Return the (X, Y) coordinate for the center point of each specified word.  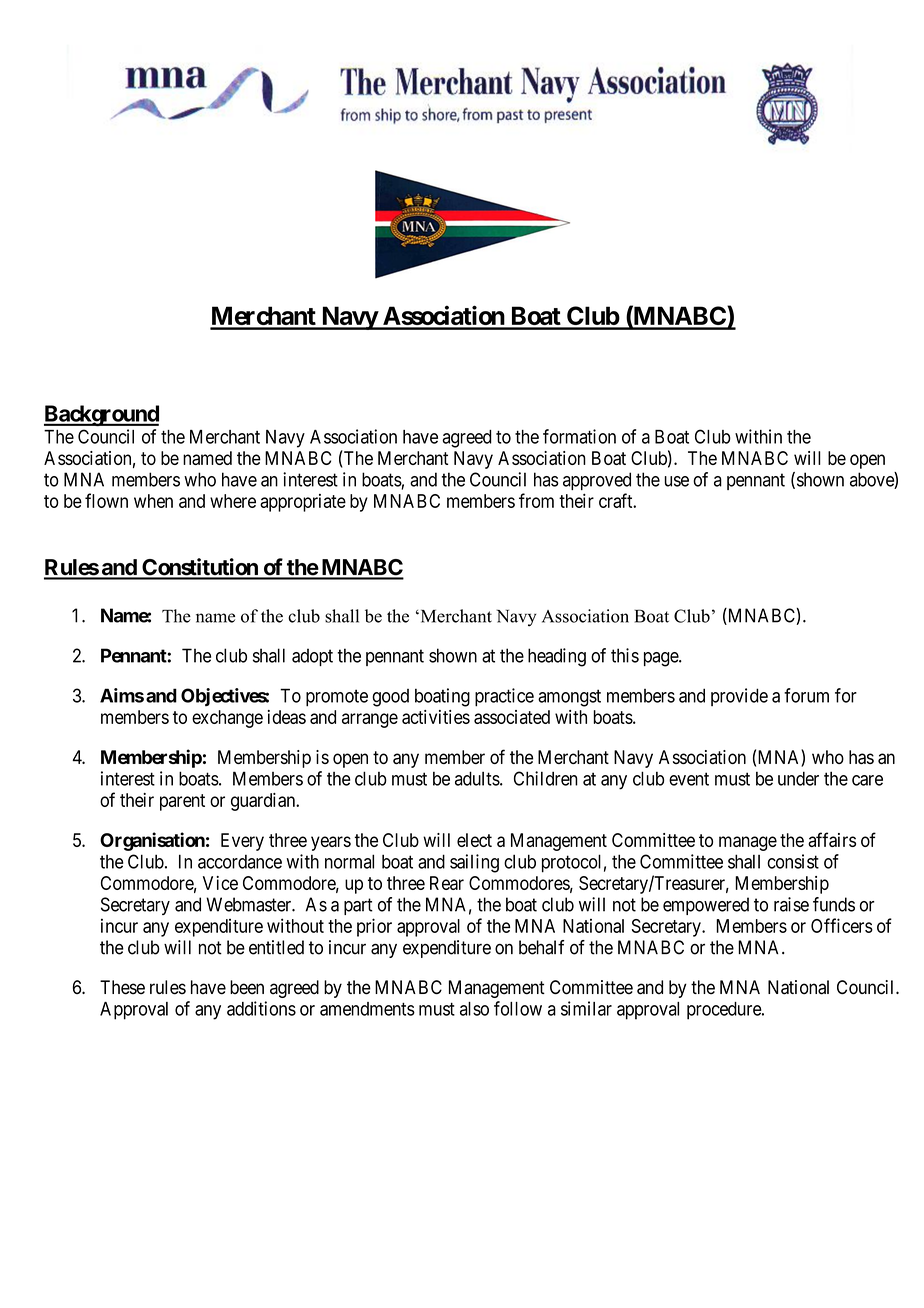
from (536, 500)
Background (101, 415)
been (247, 987)
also (474, 1009)
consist (793, 861)
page (662, 659)
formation (579, 436)
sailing (474, 863)
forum (806, 695)
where (233, 501)
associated (512, 717)
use (677, 481)
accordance (240, 862)
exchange (227, 719)
